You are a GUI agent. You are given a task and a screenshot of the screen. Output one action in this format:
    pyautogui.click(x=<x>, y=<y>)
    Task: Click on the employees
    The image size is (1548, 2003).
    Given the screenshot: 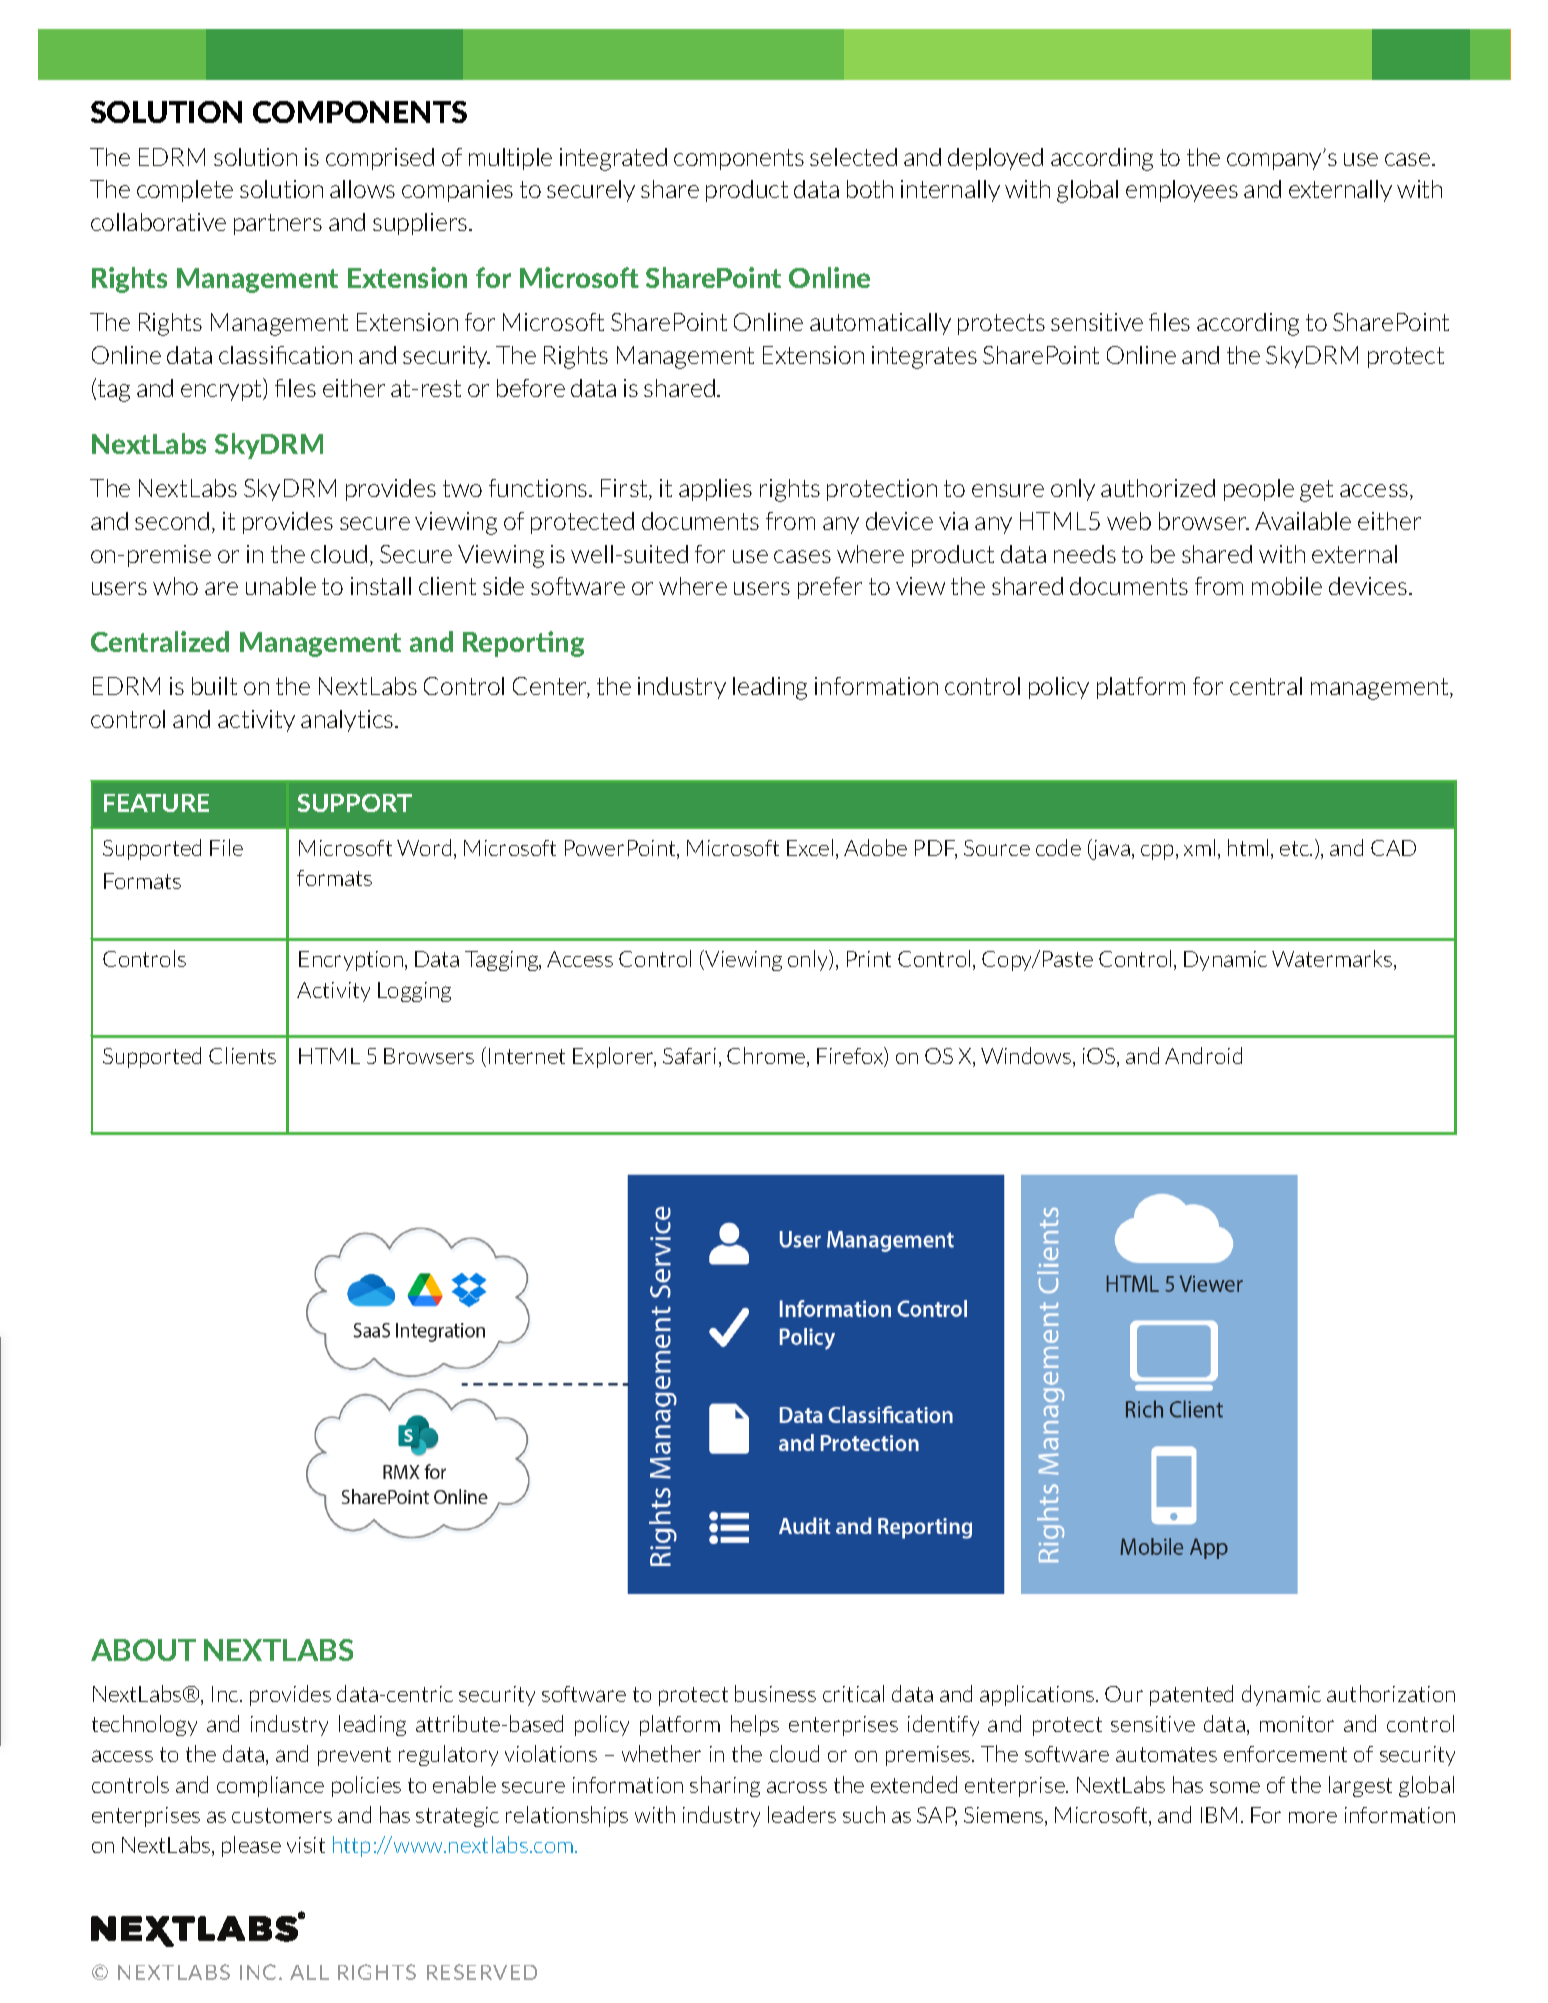 What is the action you would take?
    pyautogui.click(x=1182, y=191)
